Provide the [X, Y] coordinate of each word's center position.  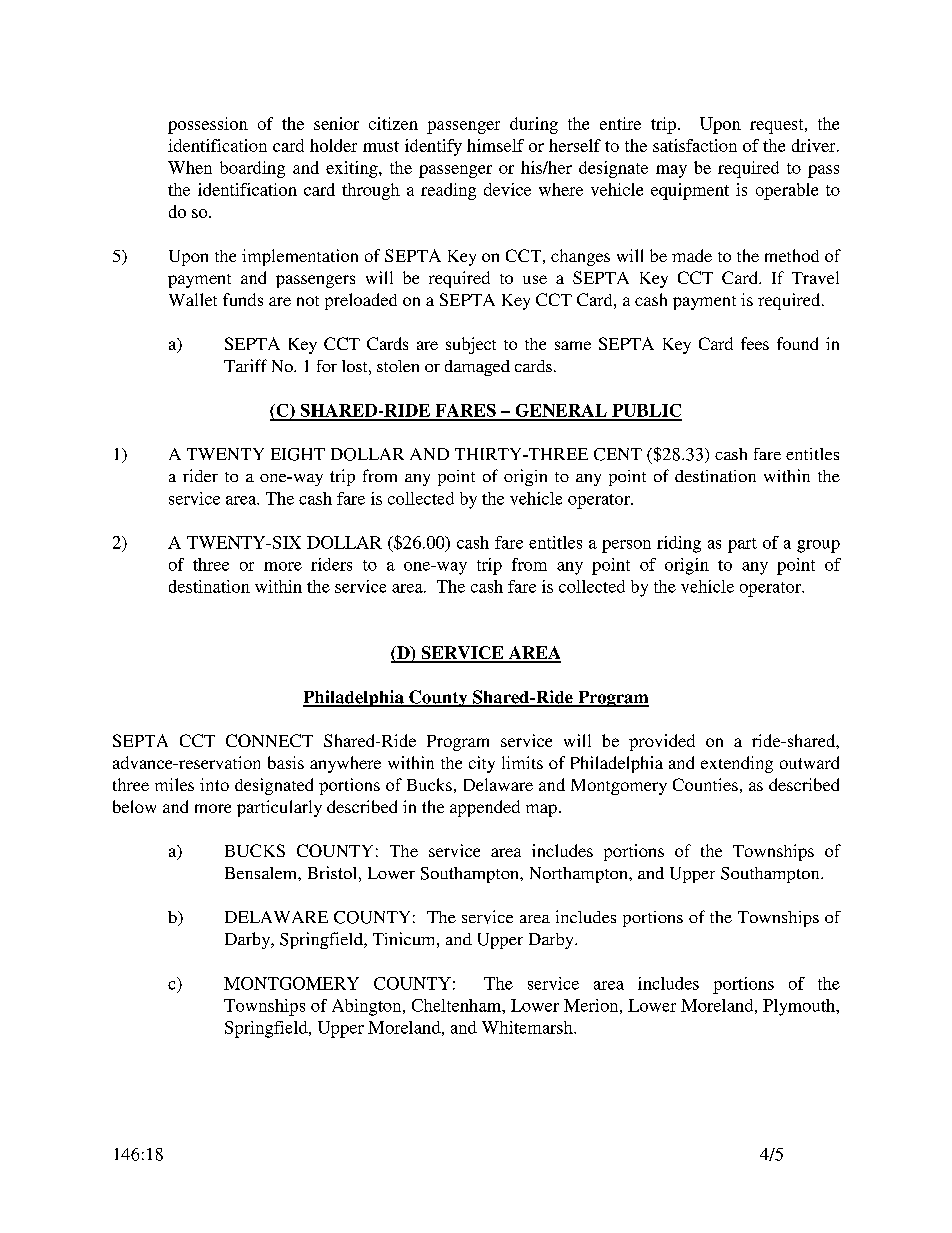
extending [737, 764]
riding [679, 544]
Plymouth [800, 1007]
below [134, 806]
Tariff [245, 365]
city [482, 764]
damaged [477, 368]
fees [755, 343]
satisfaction [695, 145]
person [626, 546]
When [190, 167]
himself [495, 145]
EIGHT [298, 454]
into [214, 784]
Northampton [580, 875]
